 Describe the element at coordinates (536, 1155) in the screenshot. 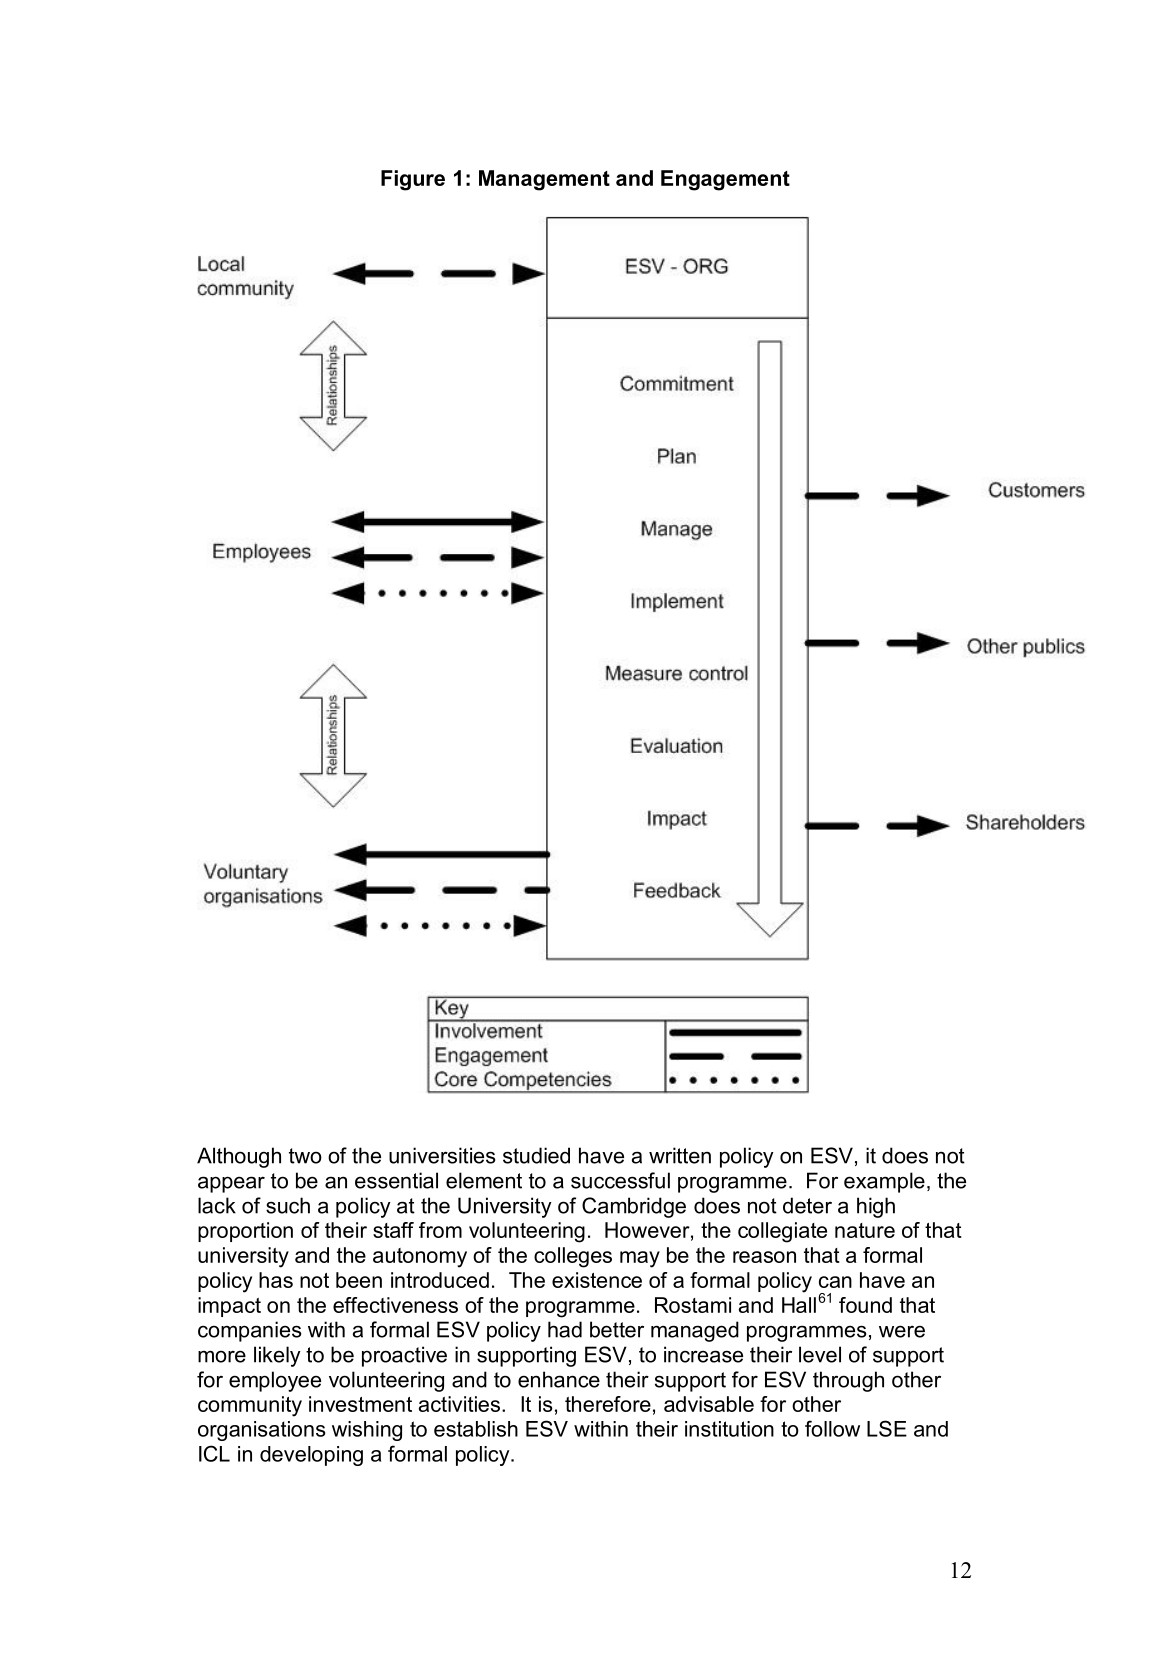

I see `studied` at that location.
